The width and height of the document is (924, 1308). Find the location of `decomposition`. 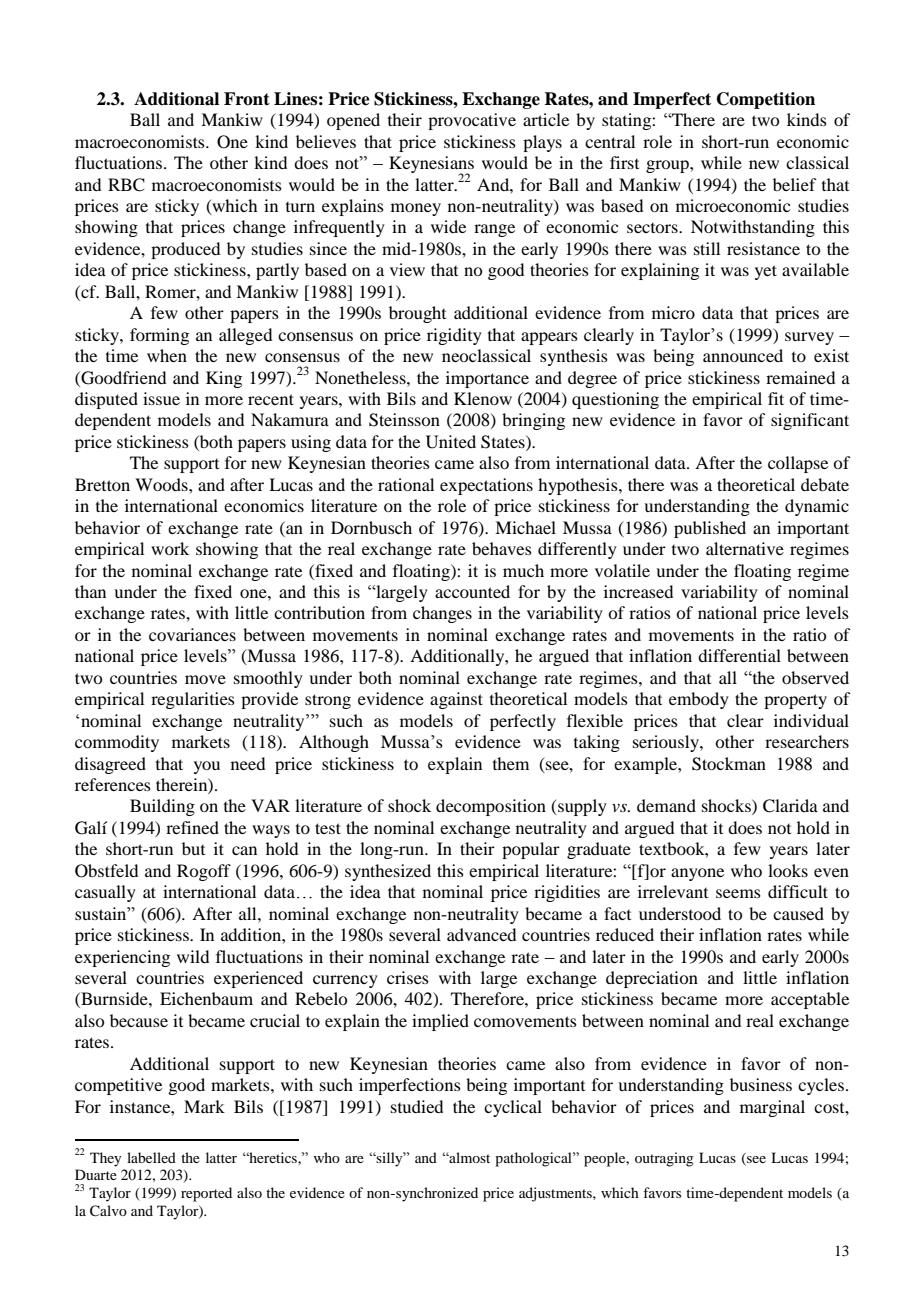

decomposition is located at coordinates (491, 807).
